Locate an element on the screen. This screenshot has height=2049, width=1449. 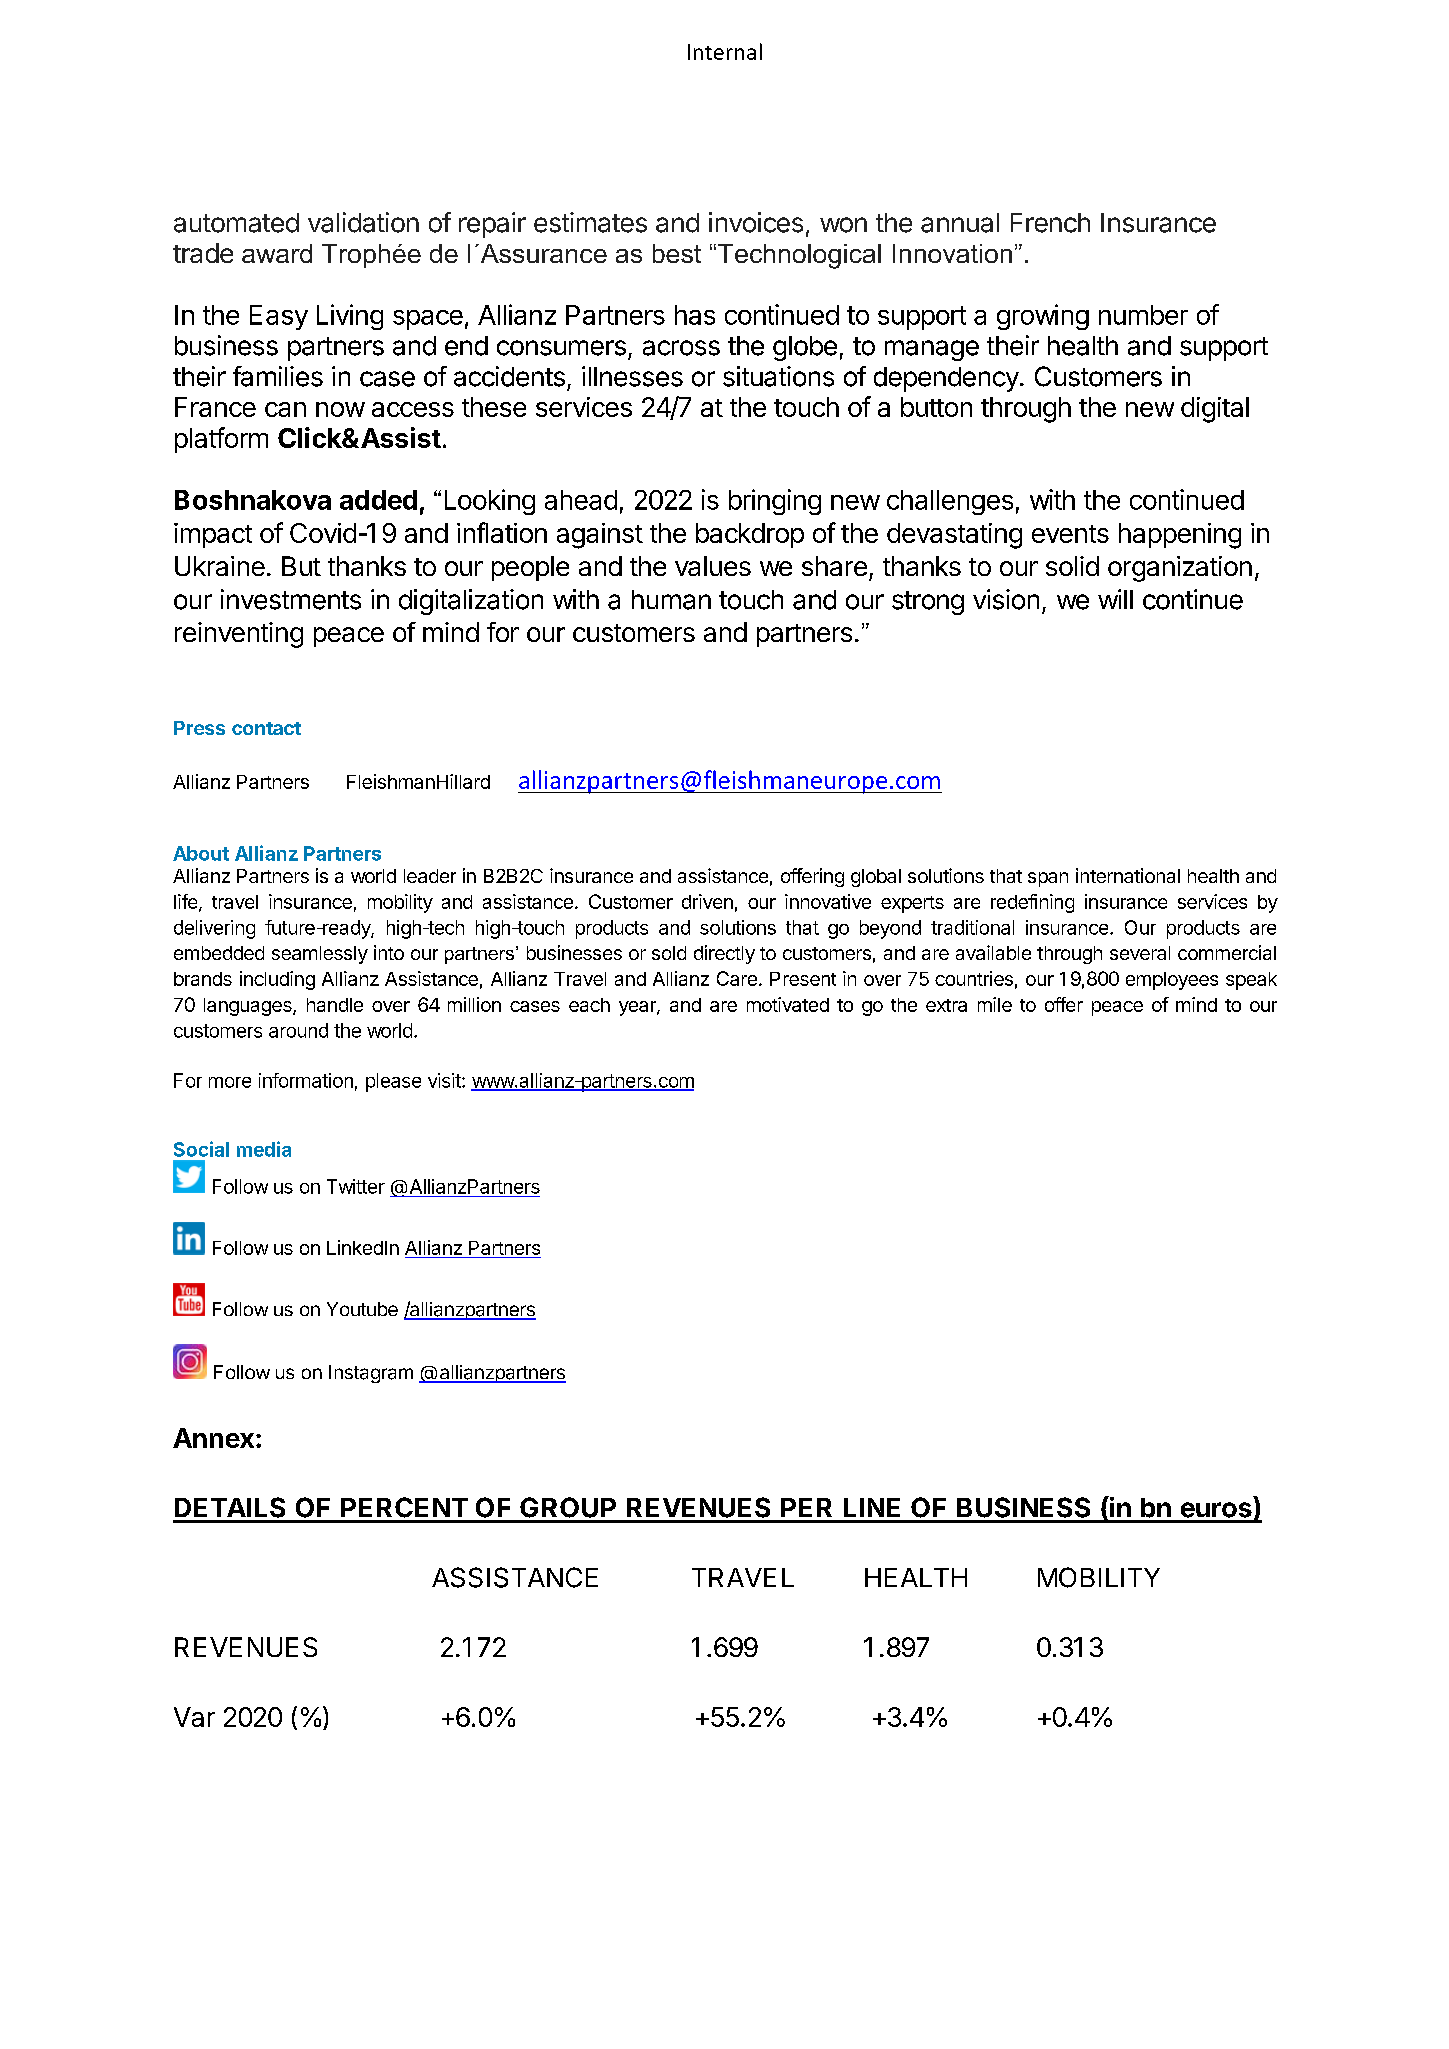
added is located at coordinates (378, 500).
